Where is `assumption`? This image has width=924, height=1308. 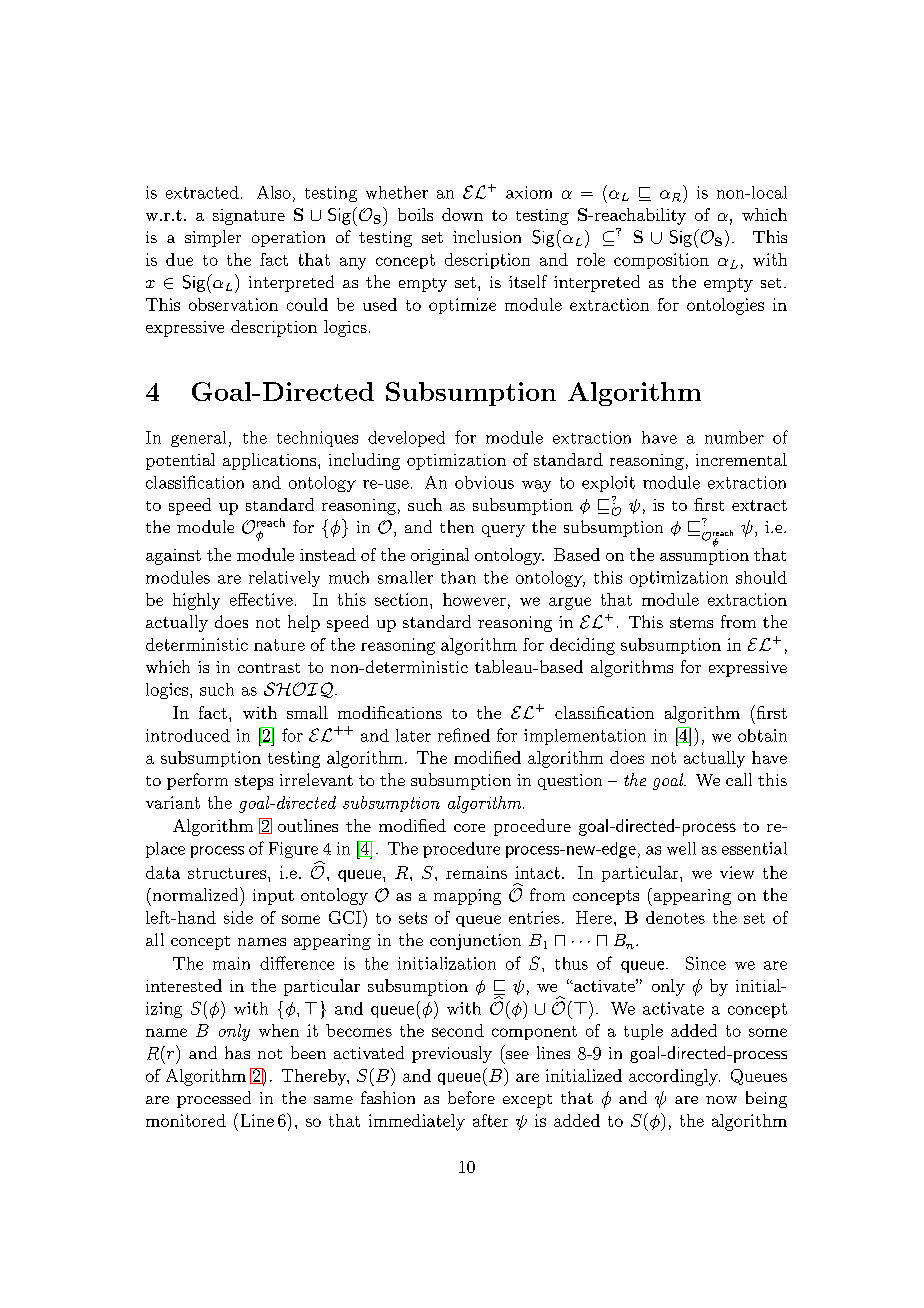
assumption is located at coordinates (704, 555).
